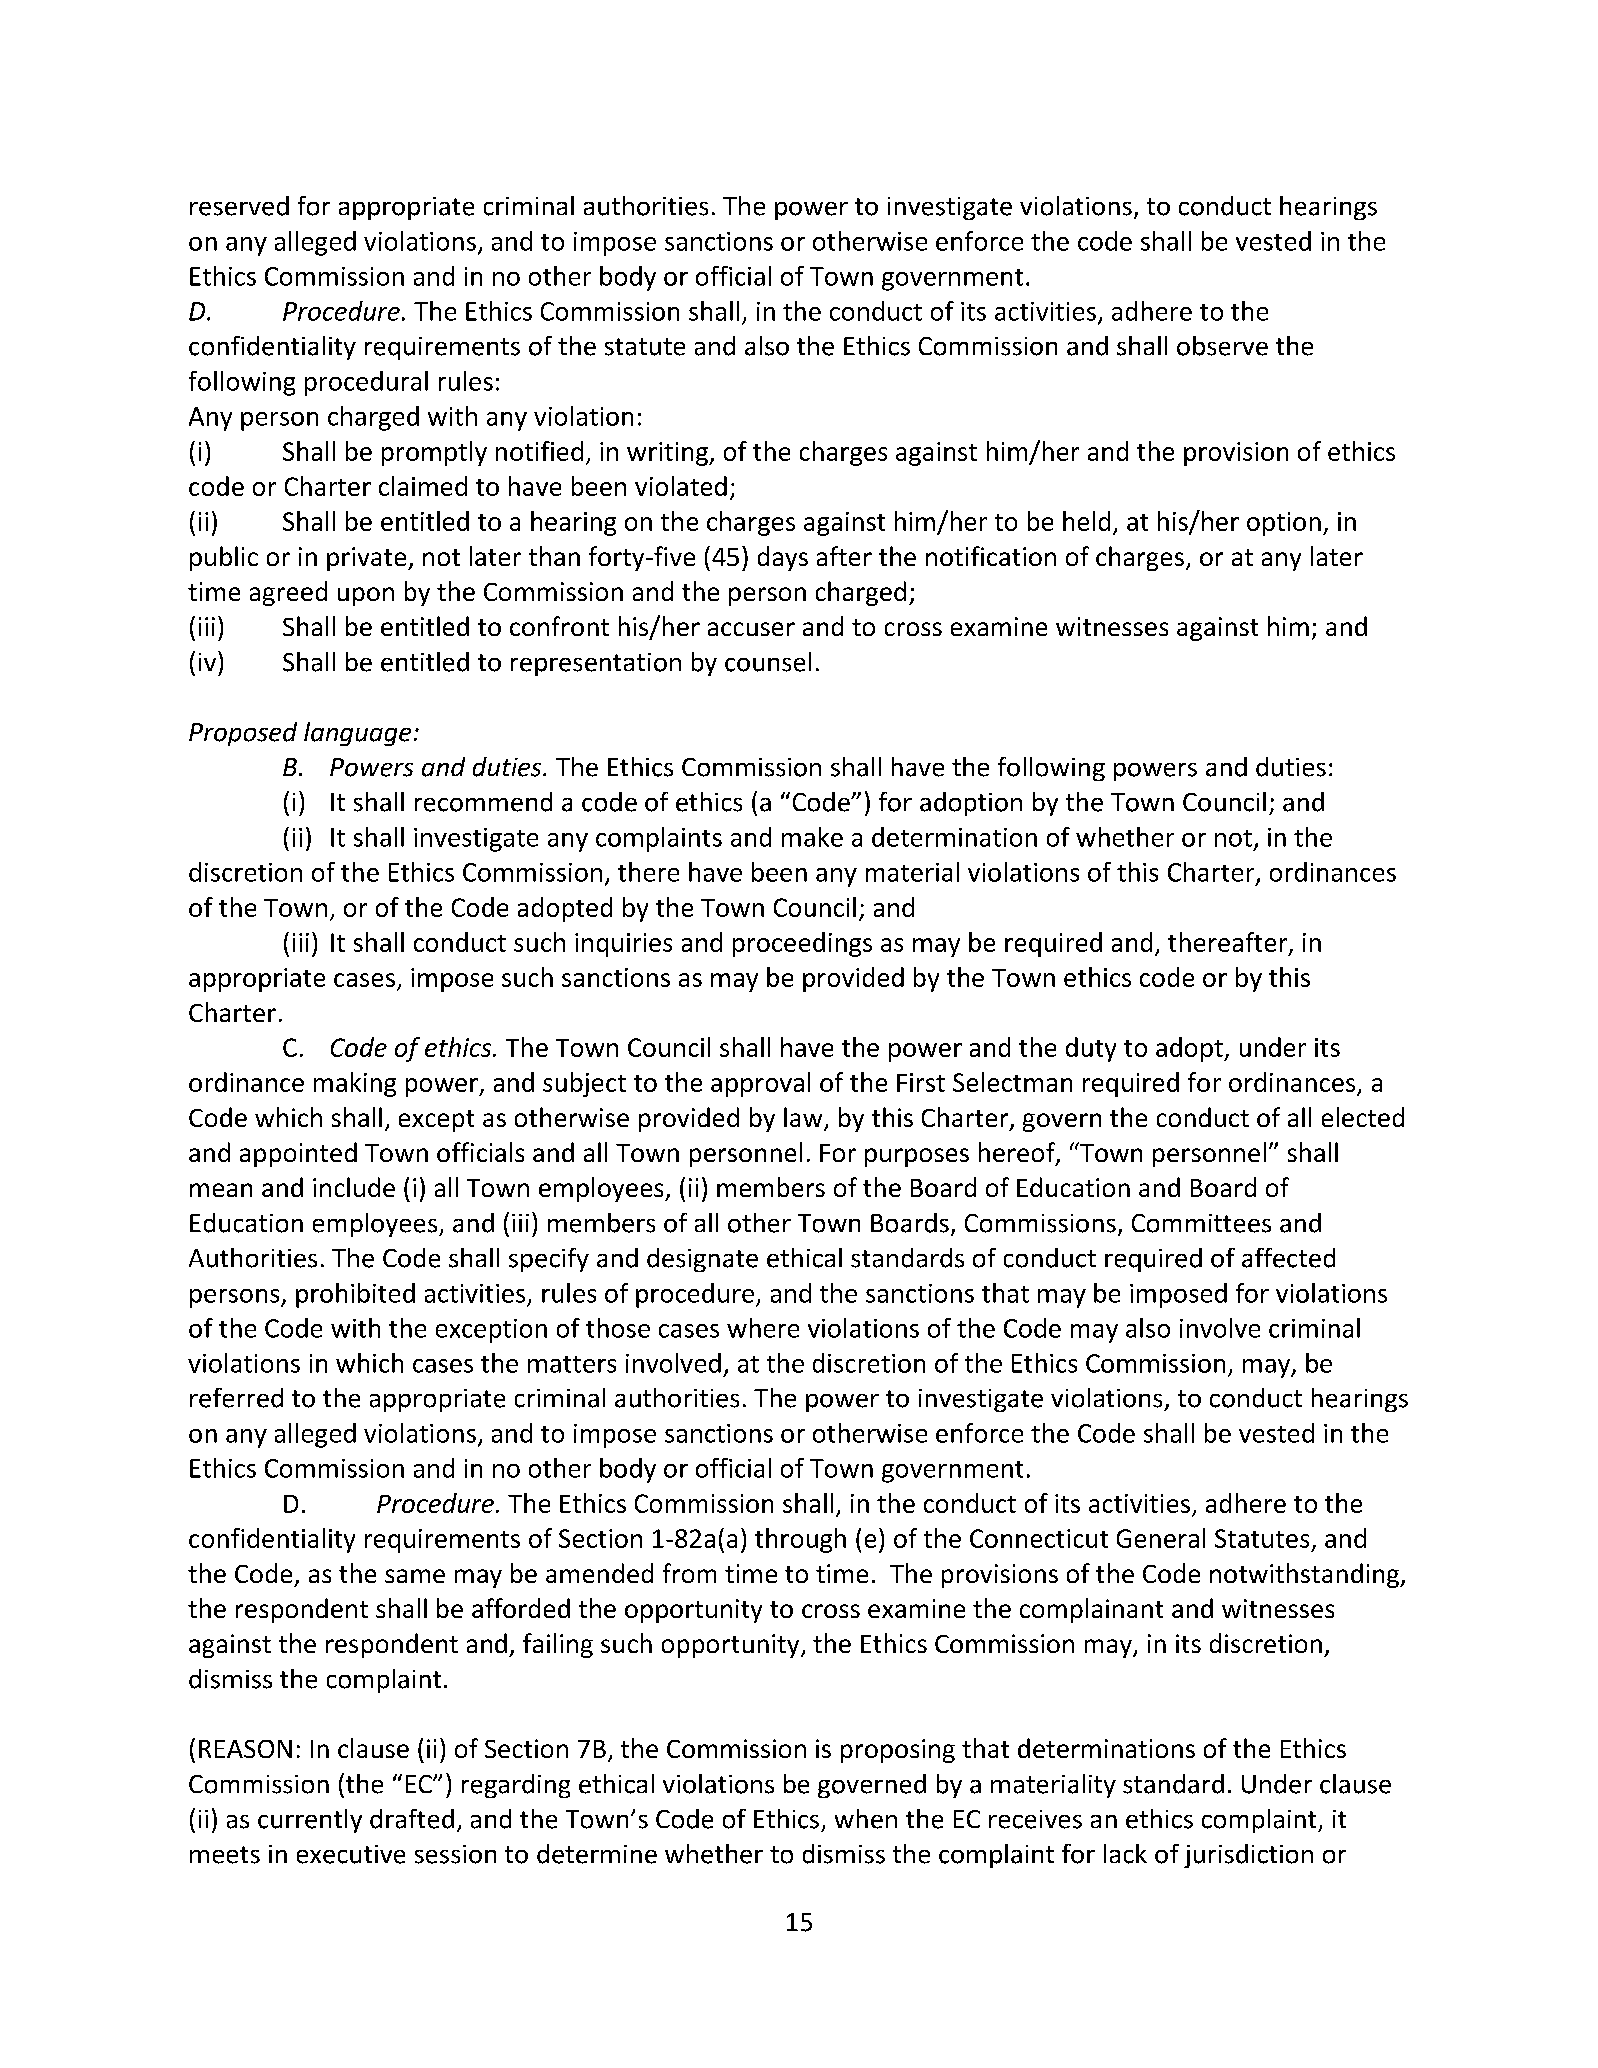  What do you see at coordinates (1222, 346) in the screenshot?
I see `observe` at bounding box center [1222, 346].
